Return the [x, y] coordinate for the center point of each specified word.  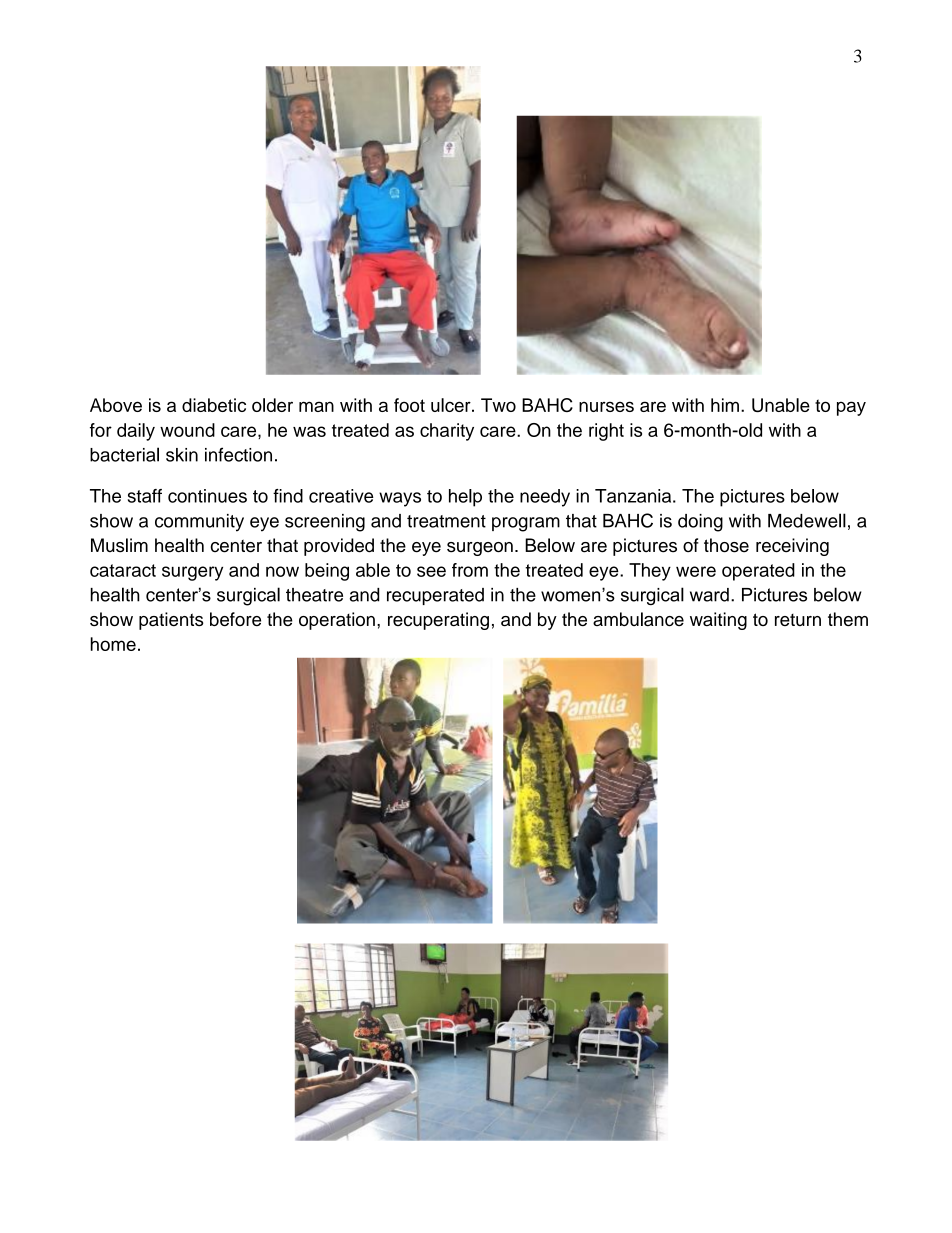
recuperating [438, 621]
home [113, 644]
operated [758, 572]
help [465, 498]
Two [498, 405]
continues [207, 496]
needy [545, 498]
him [725, 405]
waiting [718, 621]
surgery [192, 573]
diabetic [214, 405]
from [470, 570]
